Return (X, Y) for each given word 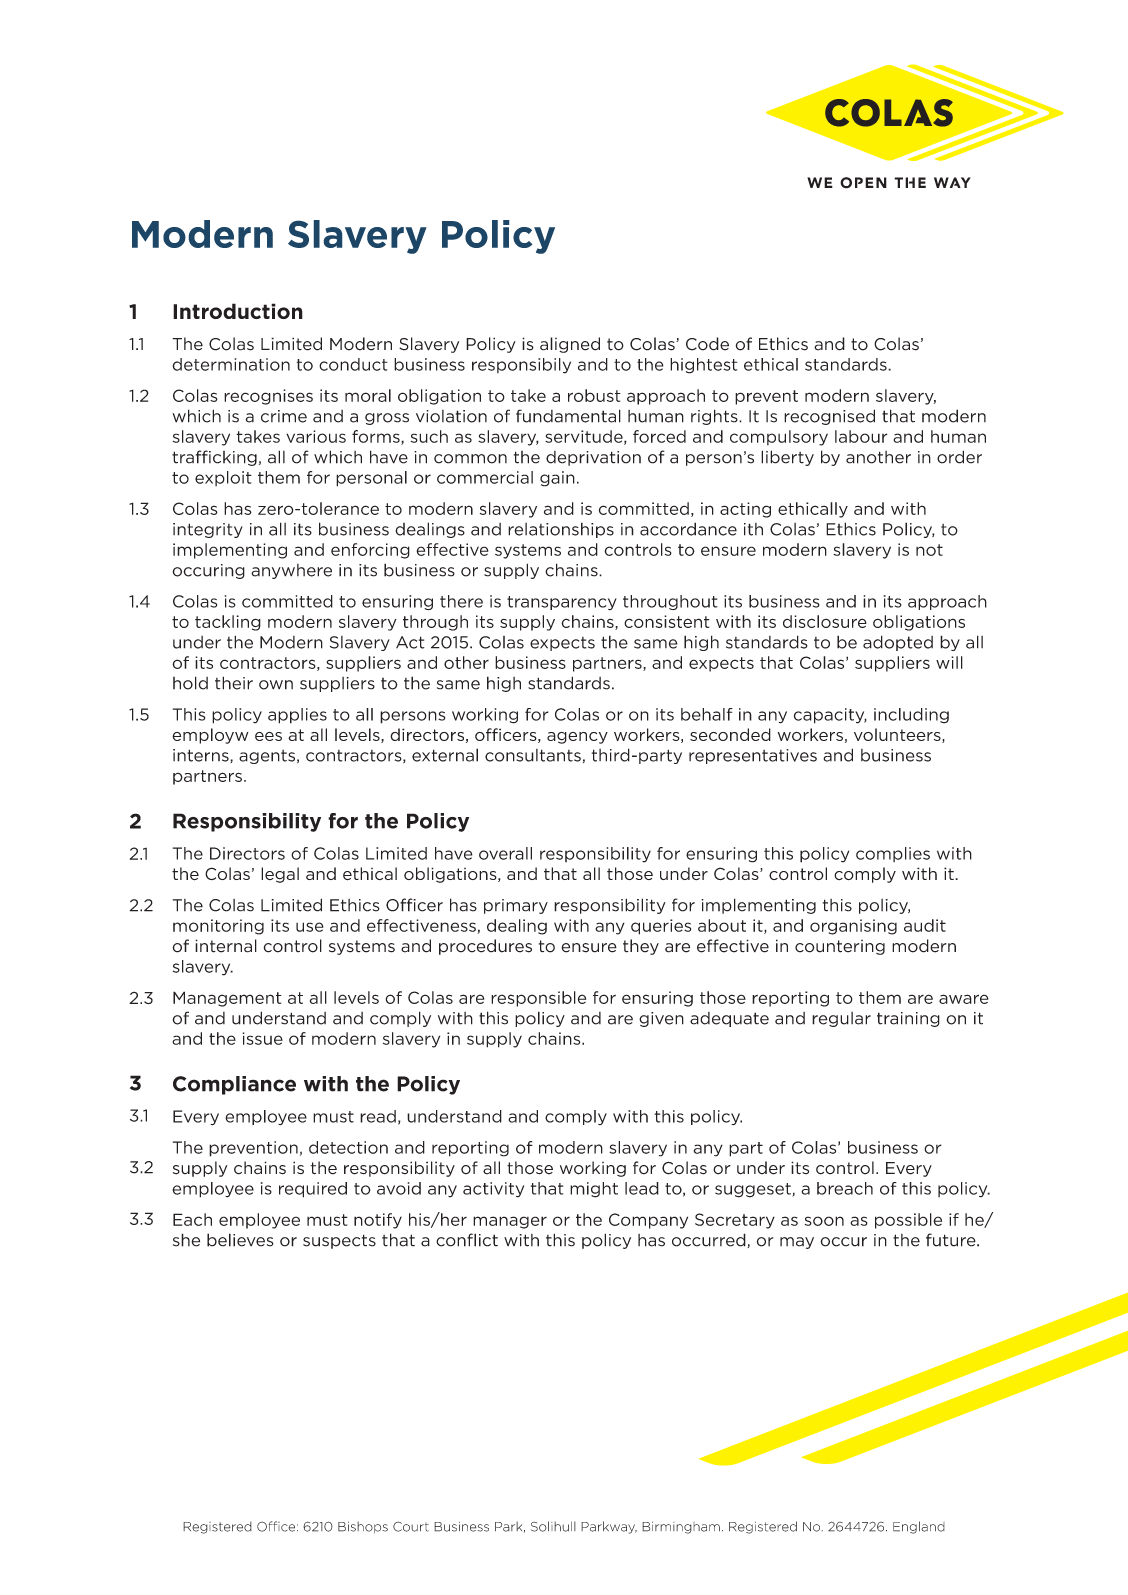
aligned (570, 345)
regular (841, 1019)
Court (411, 1526)
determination (231, 364)
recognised (829, 417)
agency (577, 738)
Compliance (234, 1085)
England (919, 1527)
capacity (830, 716)
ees (268, 736)
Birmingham (681, 1528)
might (594, 1190)
